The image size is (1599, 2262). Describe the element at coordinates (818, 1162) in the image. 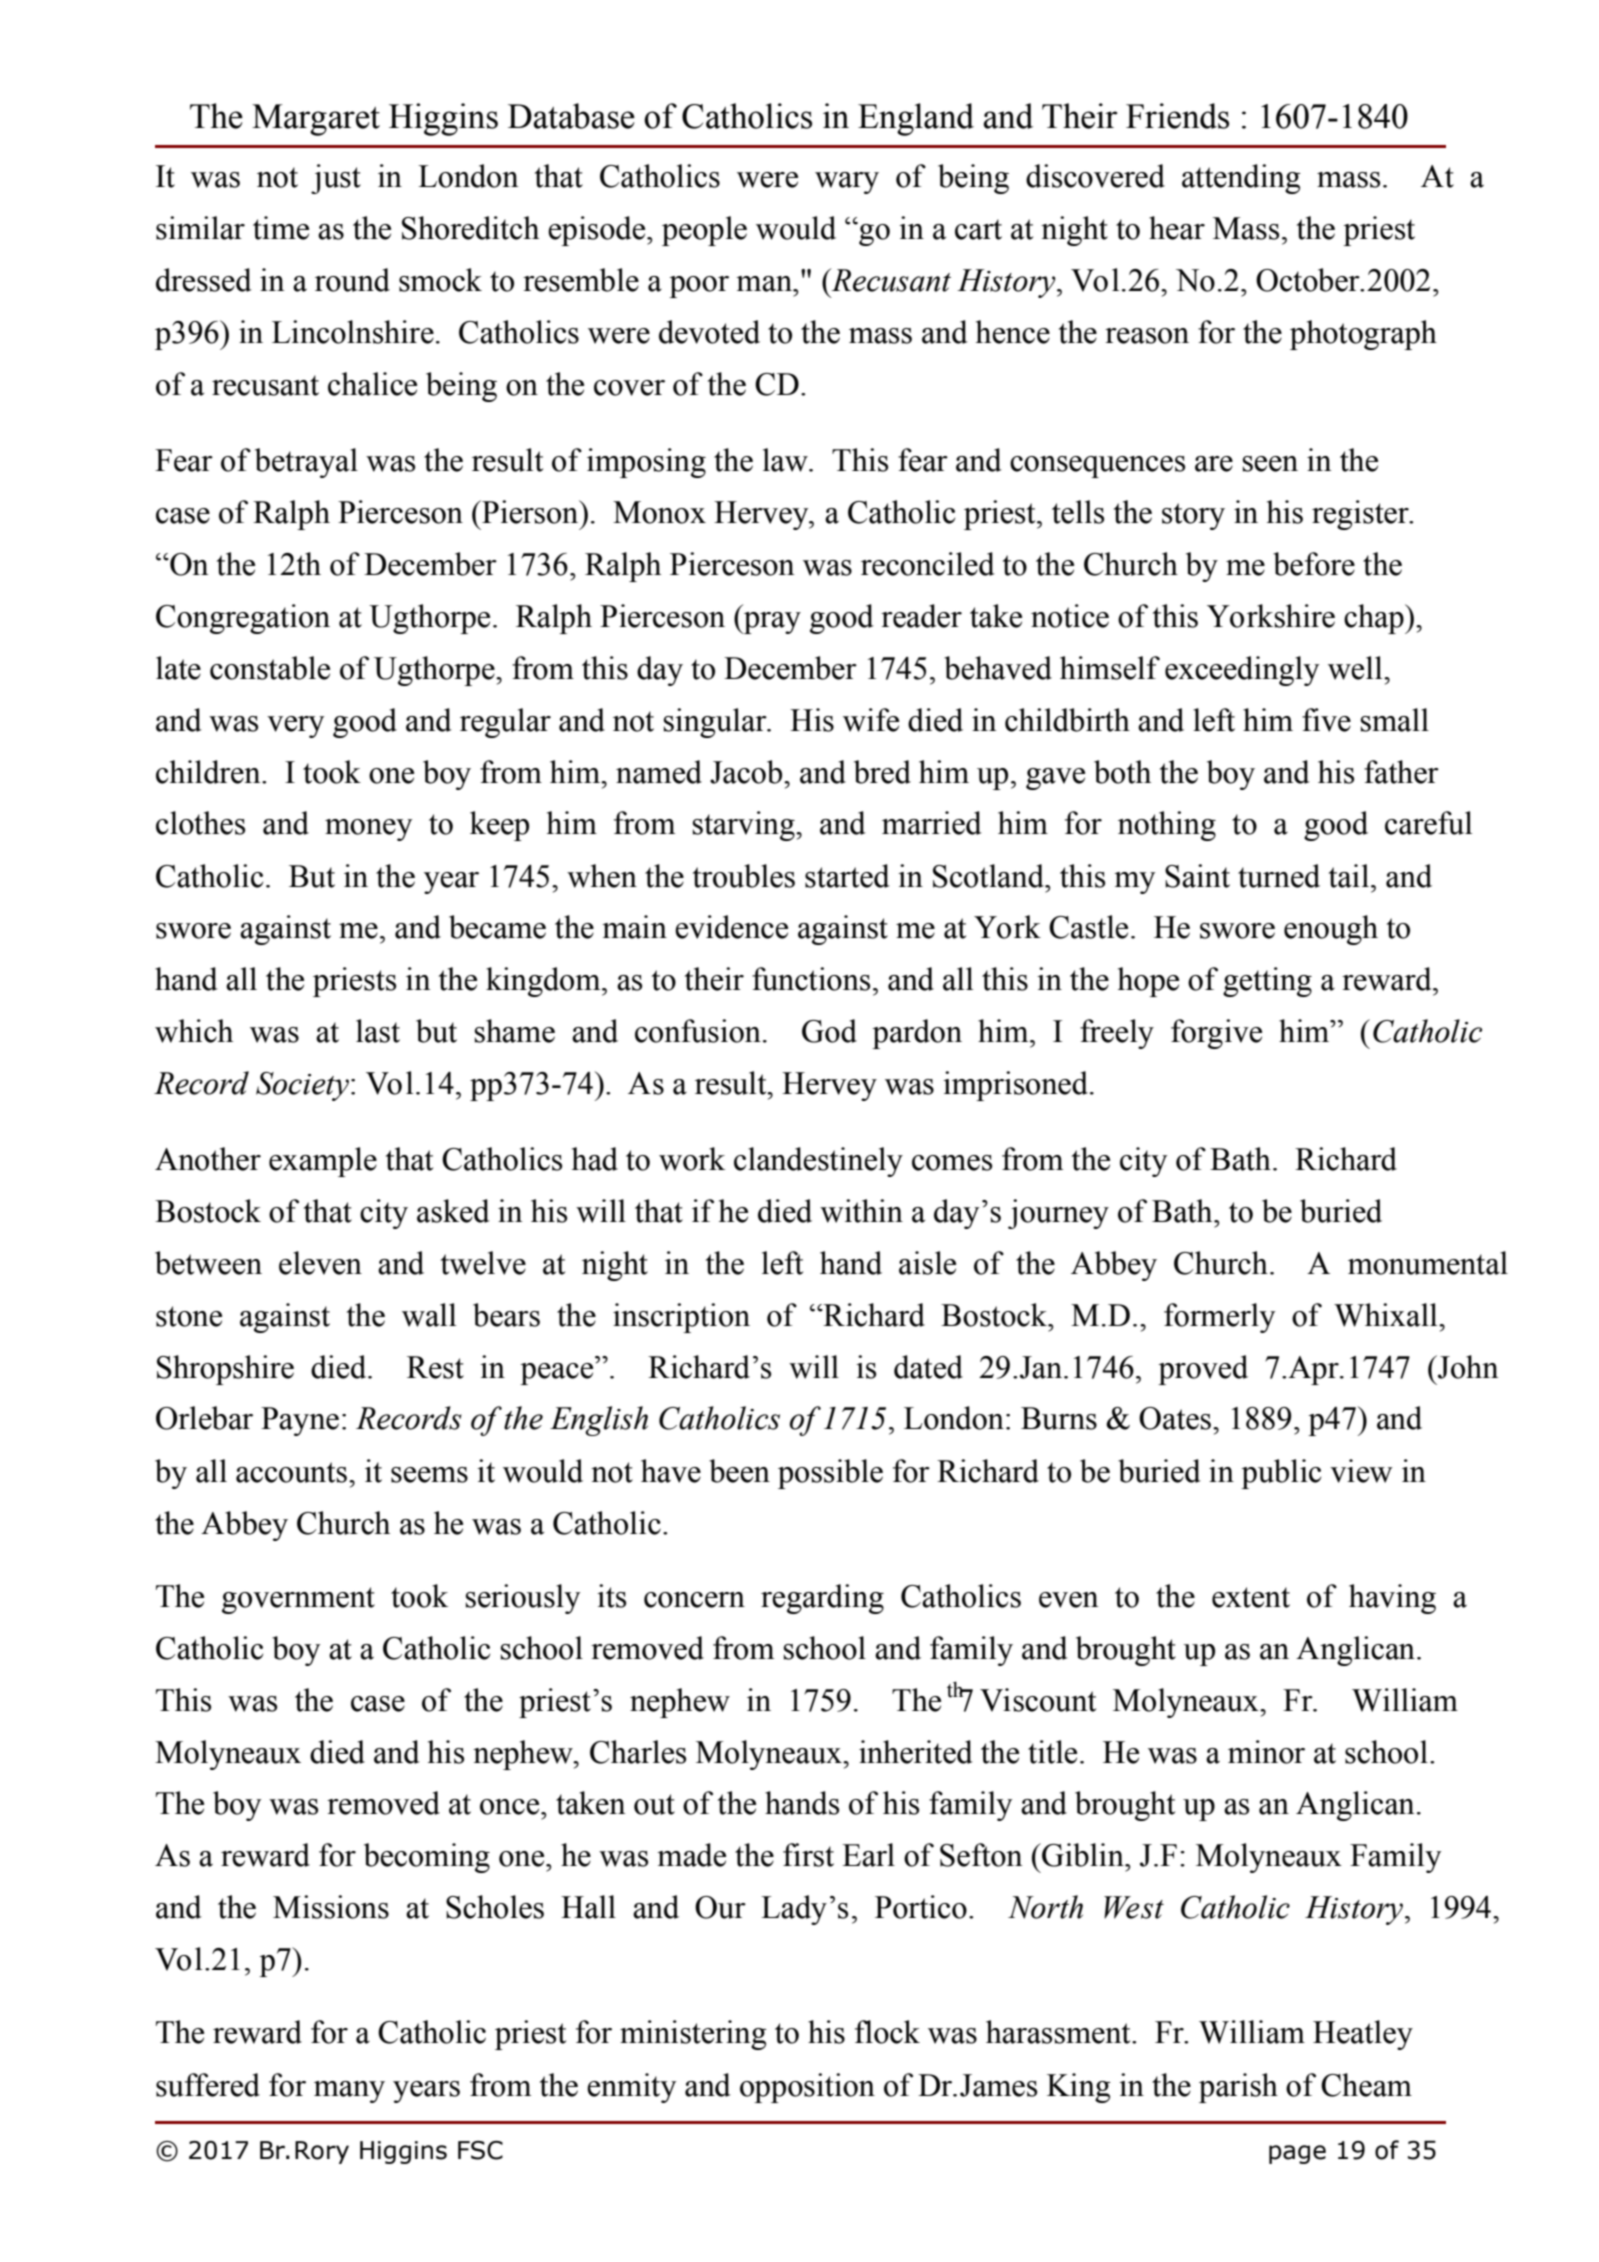

I see `clandestinely` at that location.
